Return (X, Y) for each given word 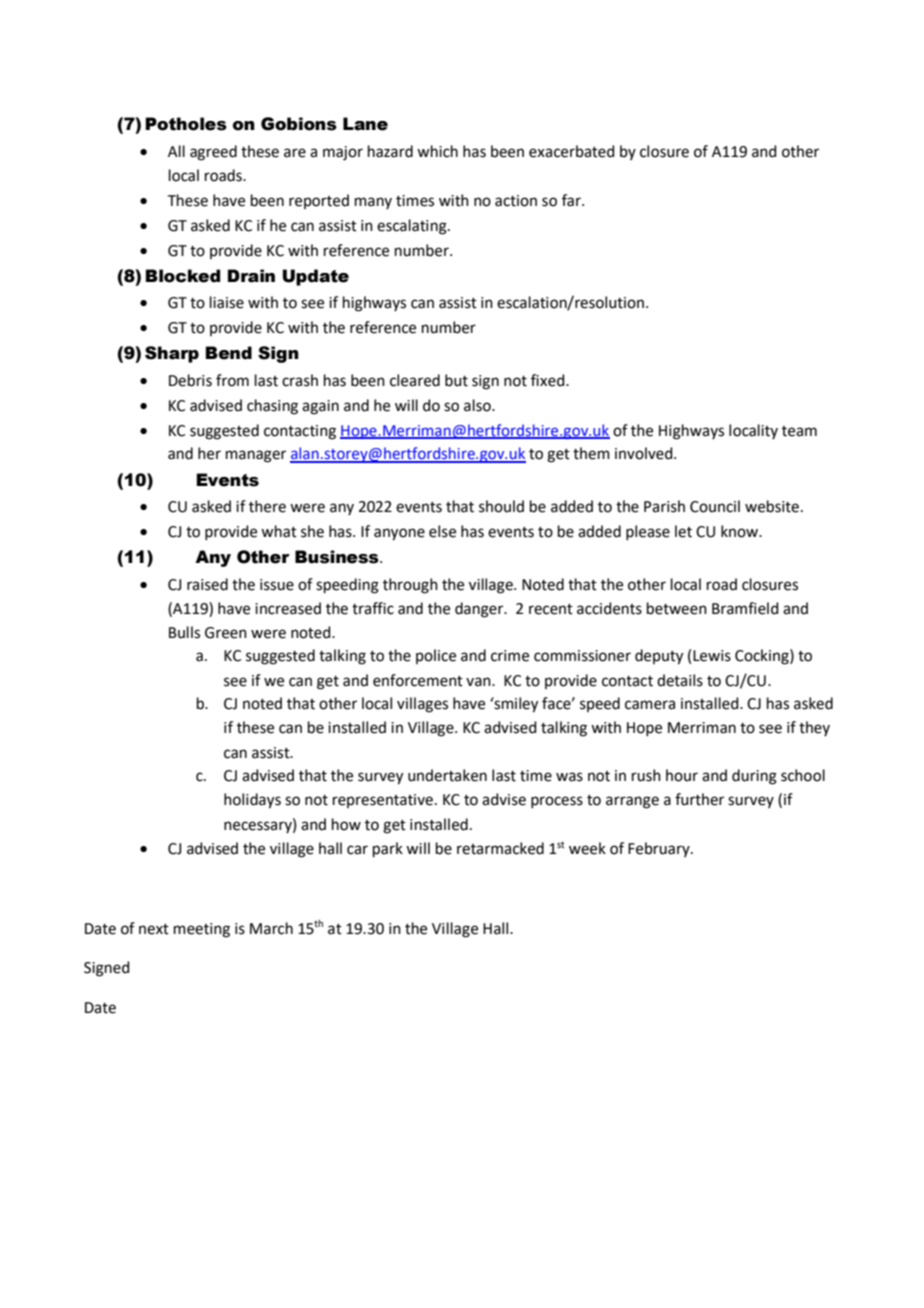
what (279, 531)
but (456, 380)
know (740, 531)
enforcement (418, 680)
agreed (213, 153)
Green (226, 633)
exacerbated (572, 151)
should (501, 506)
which (437, 151)
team (799, 431)
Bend (228, 353)
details (680, 680)
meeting (202, 930)
